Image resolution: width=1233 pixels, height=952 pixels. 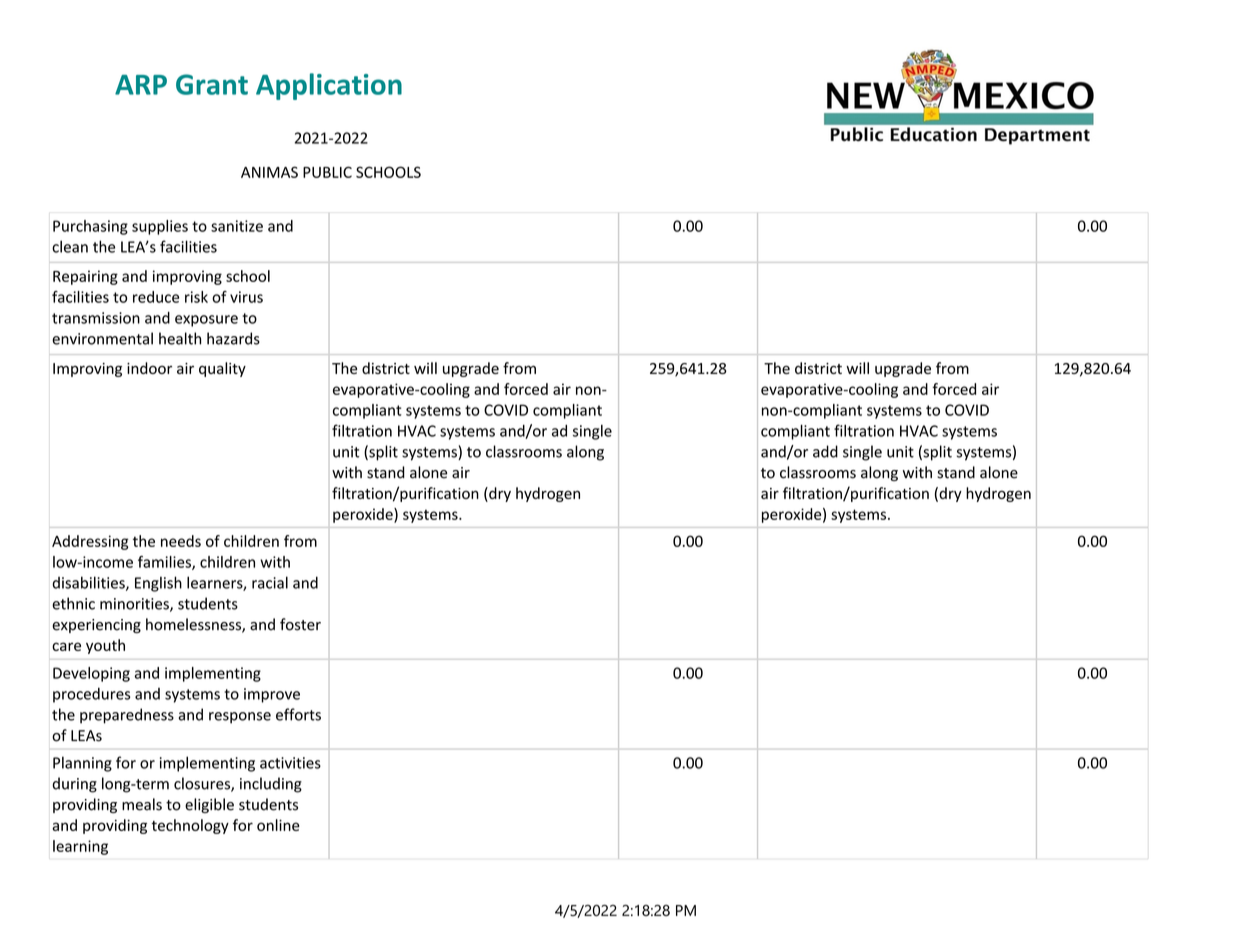 I want to click on risk, so click(x=196, y=297).
